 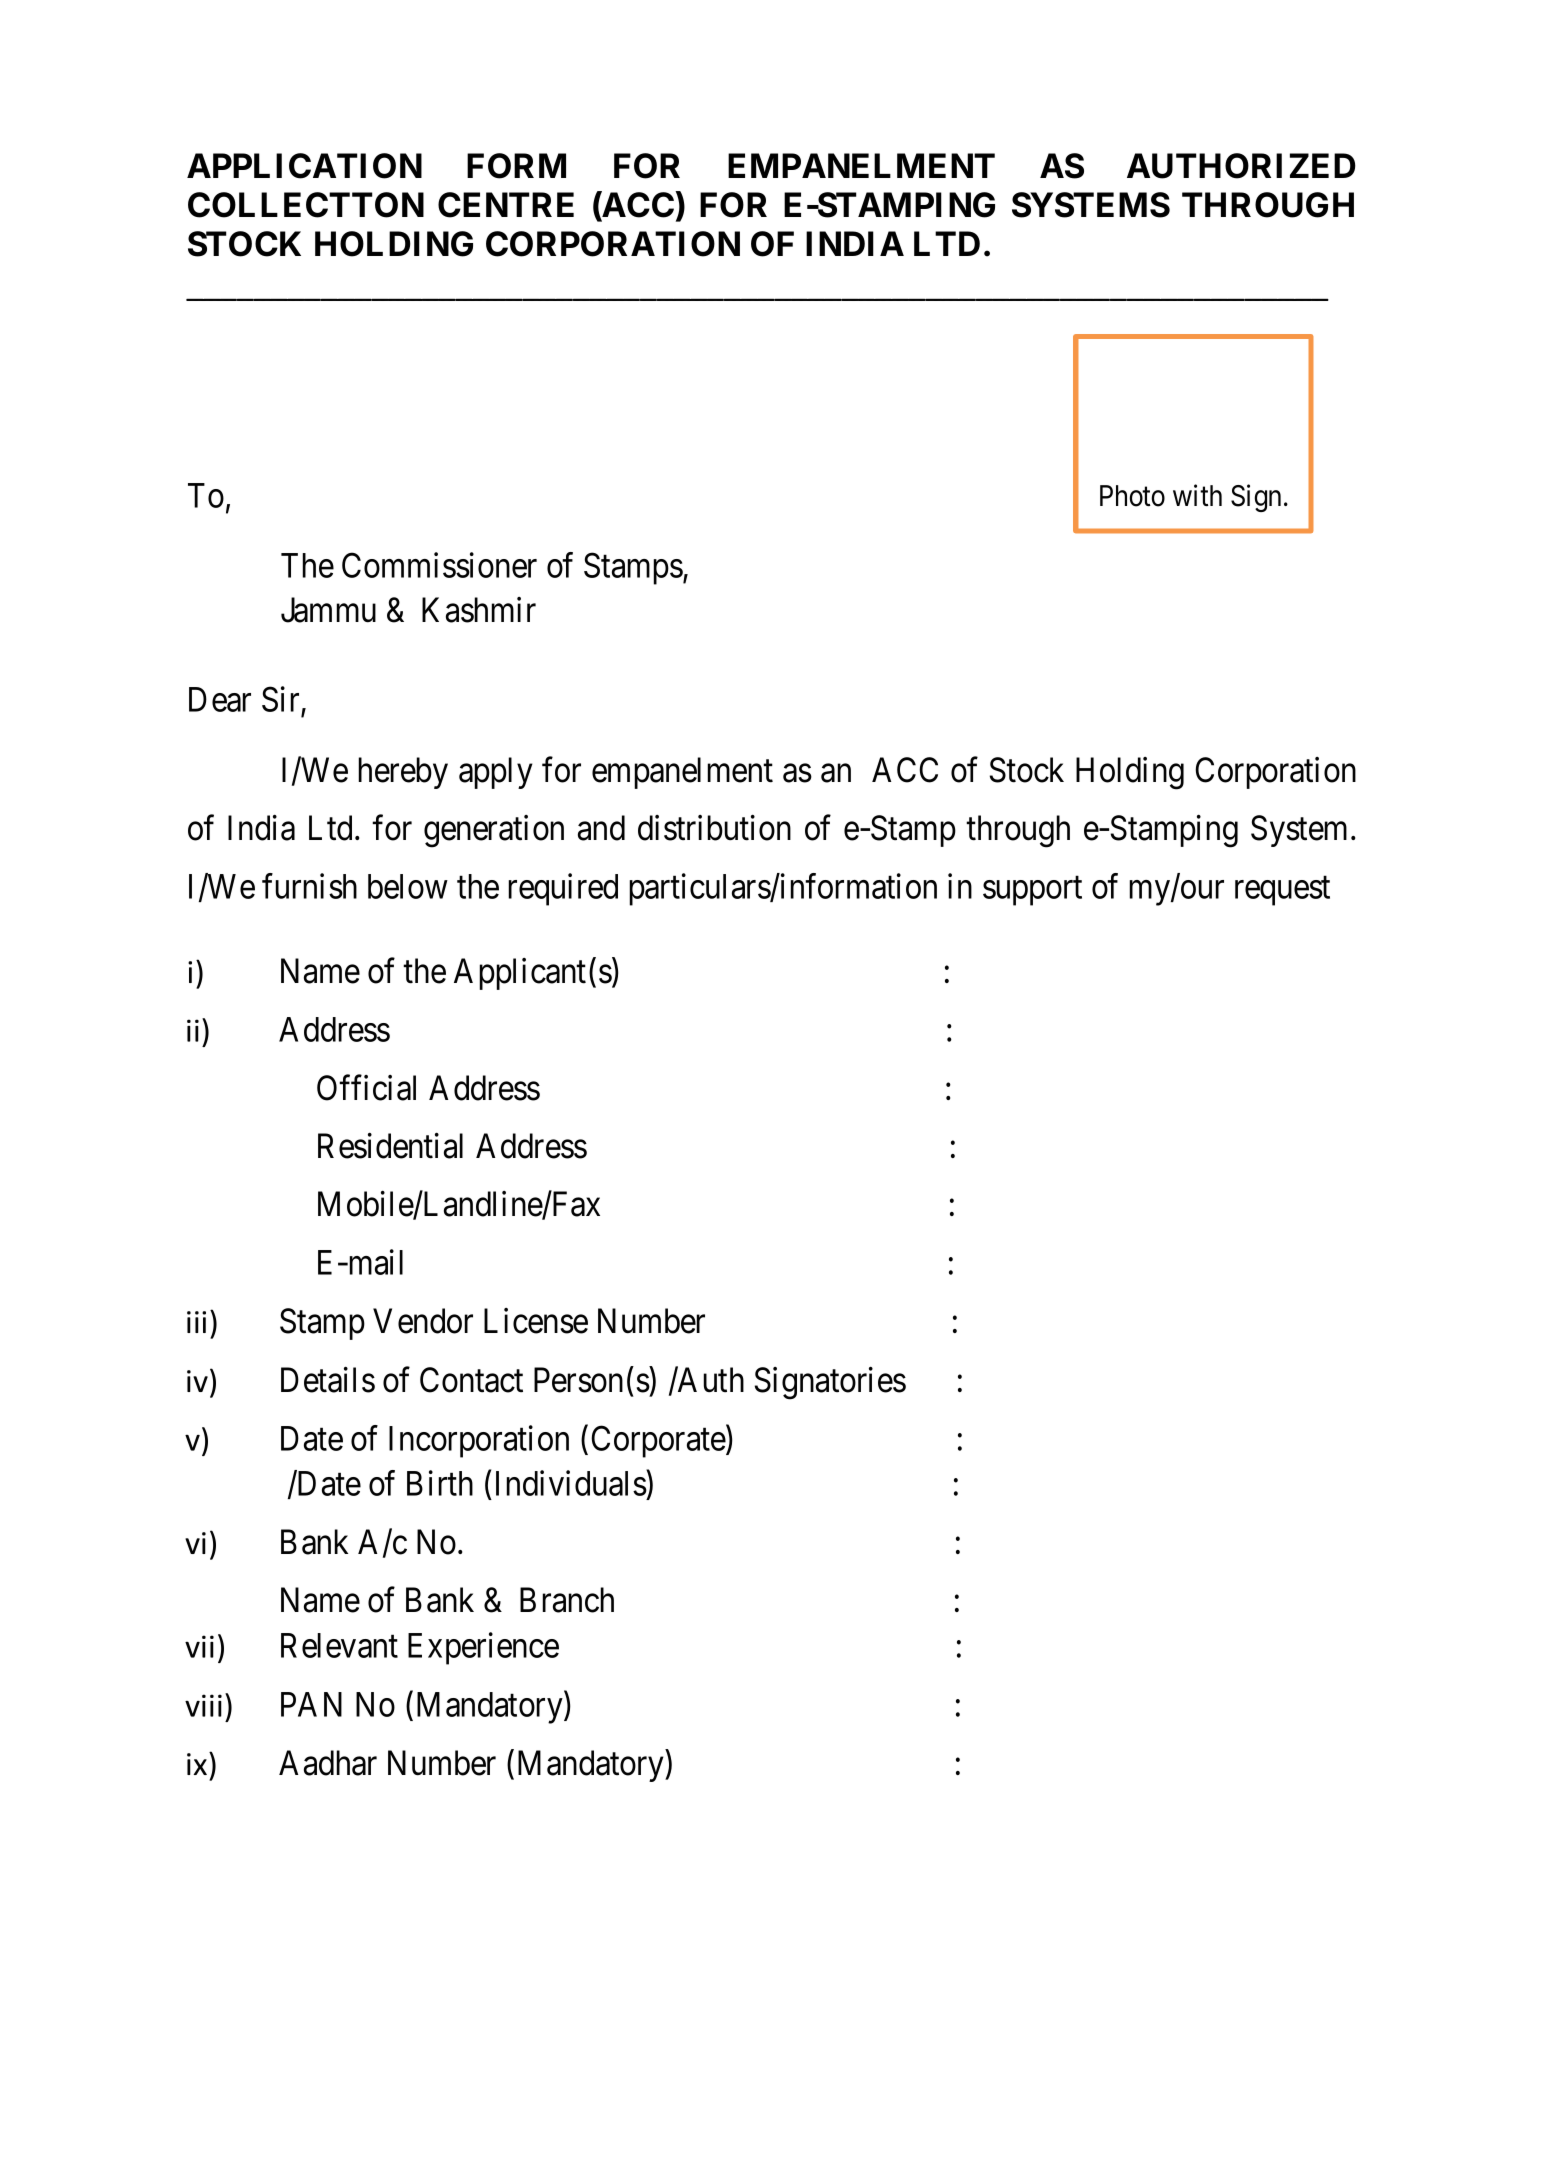 What do you see at coordinates (1032, 891) in the document?
I see `support` at bounding box center [1032, 891].
